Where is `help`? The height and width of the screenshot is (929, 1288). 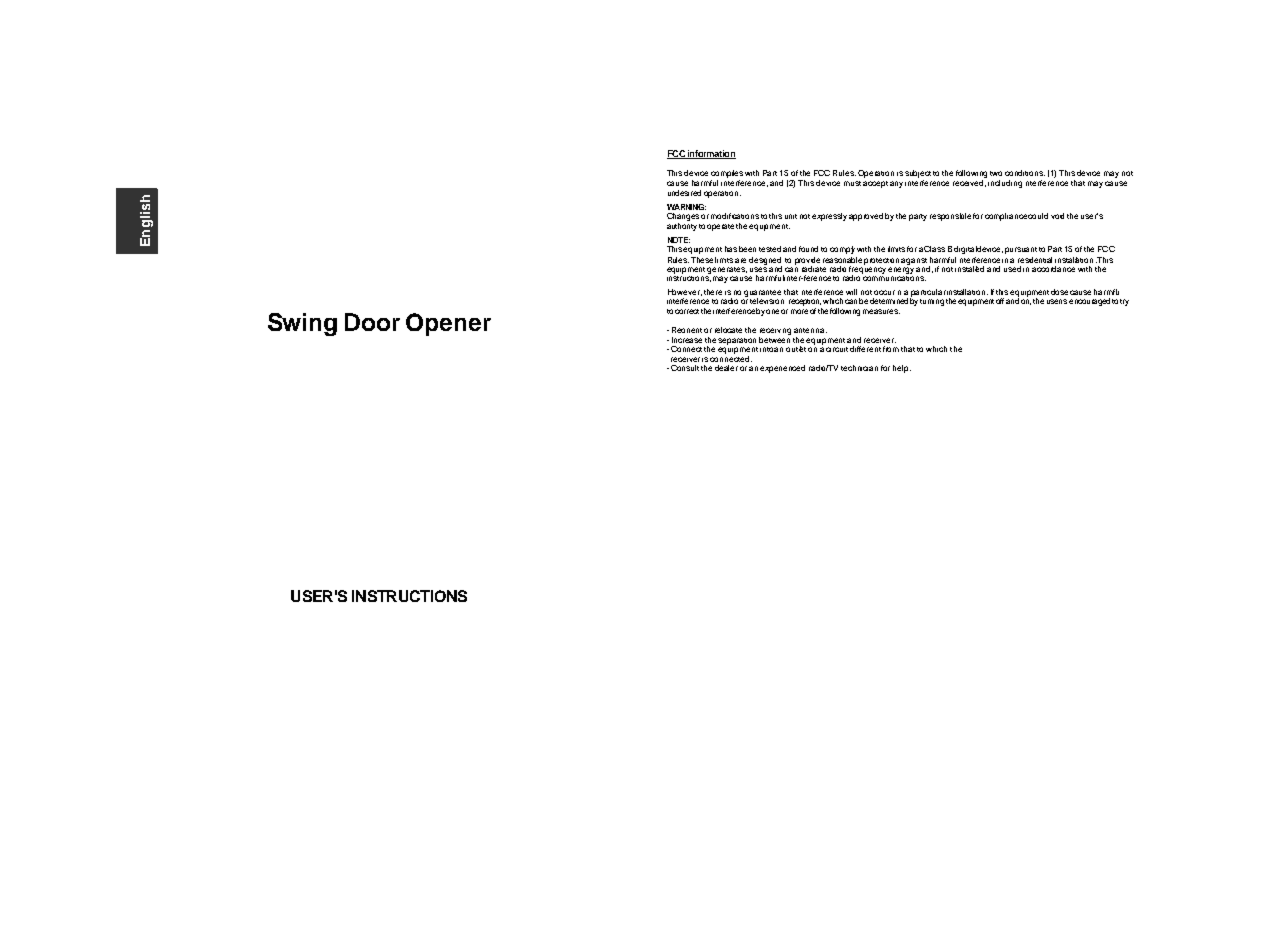
help is located at coordinates (902, 369).
